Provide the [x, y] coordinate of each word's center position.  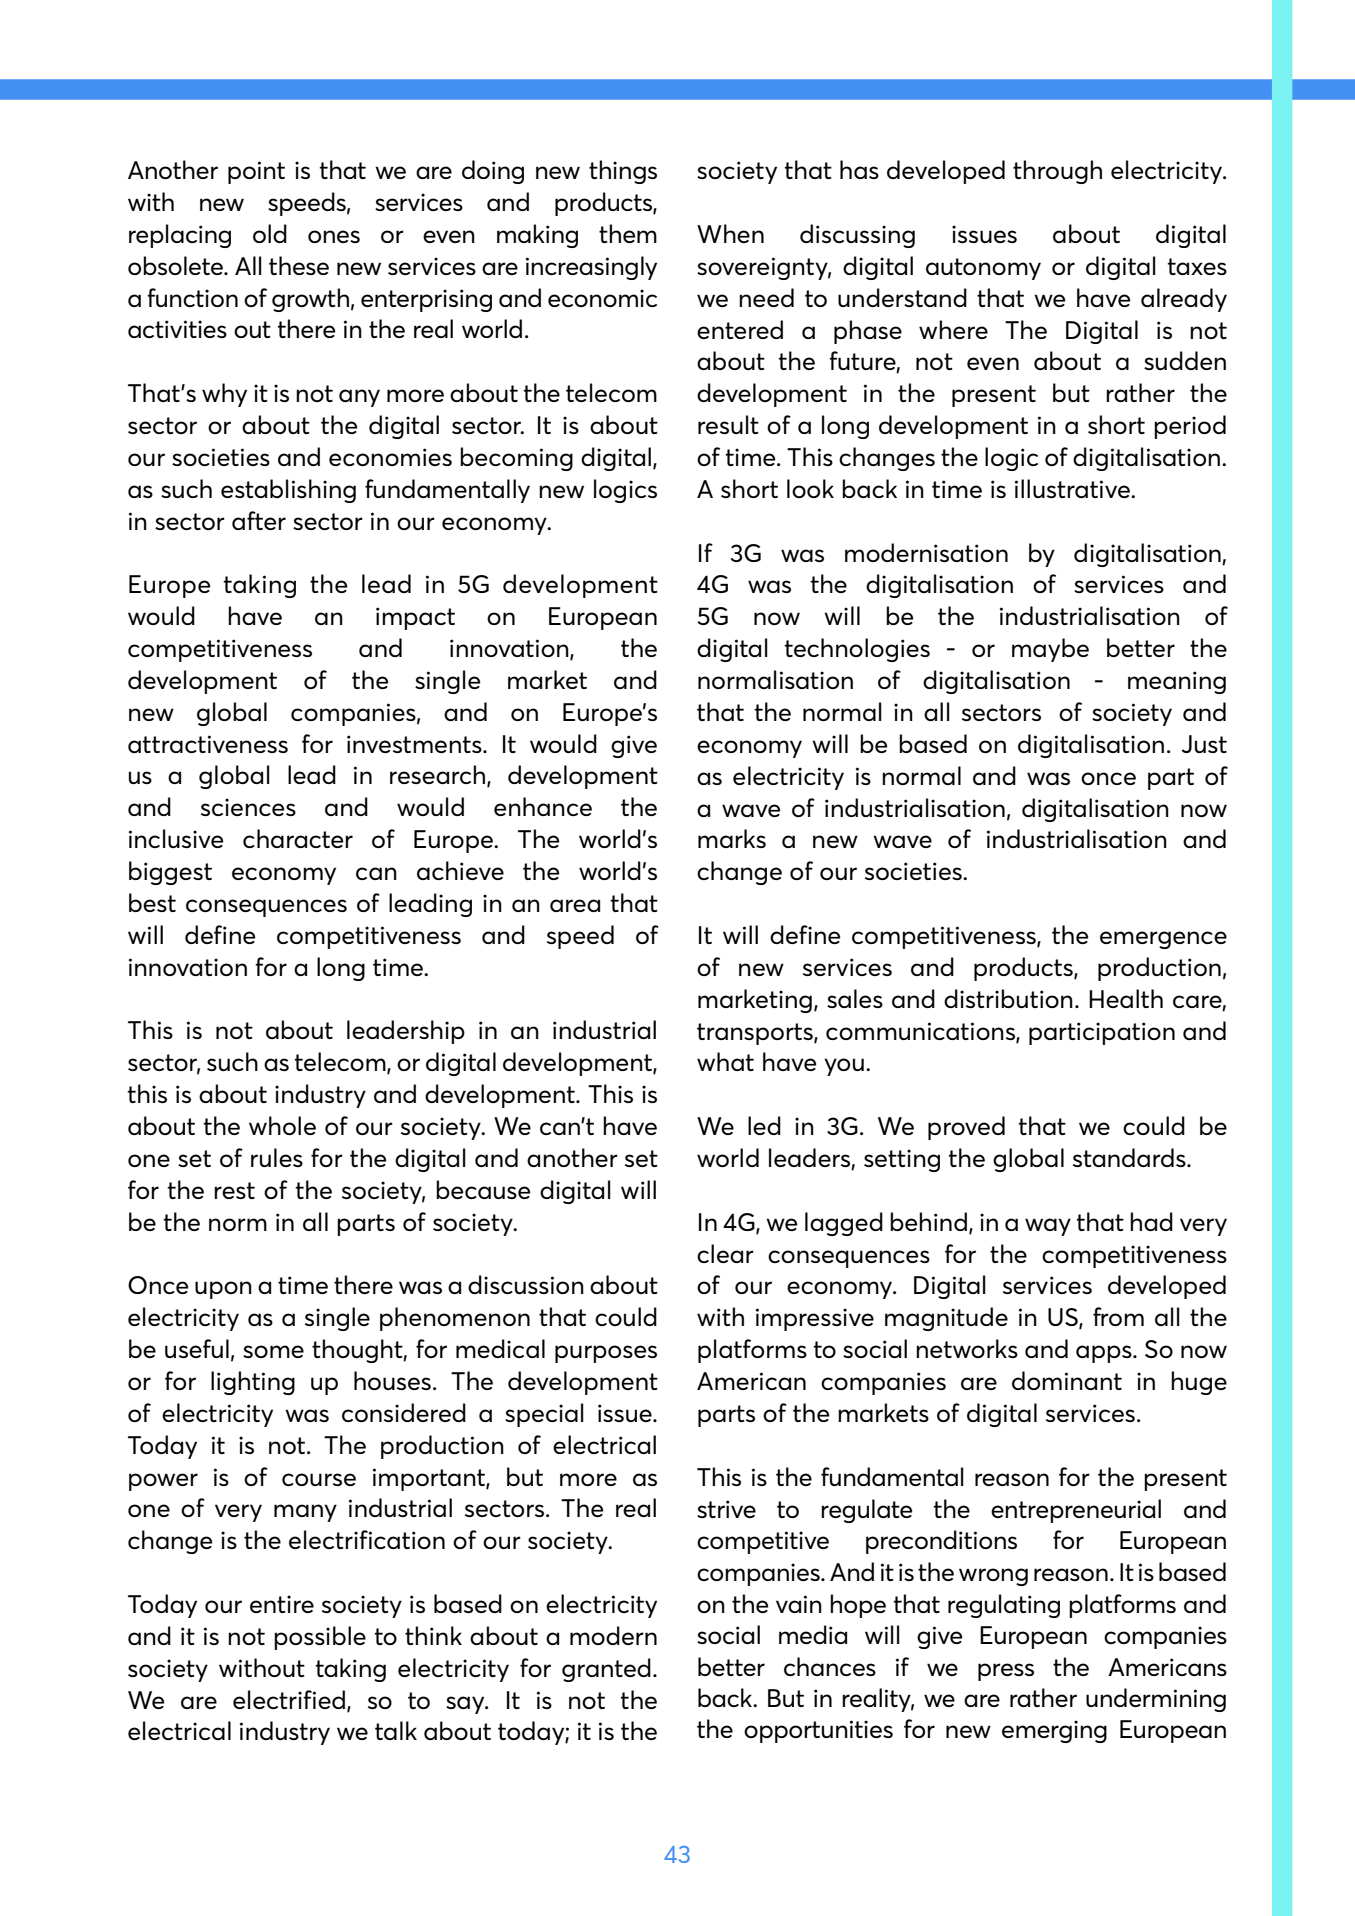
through [1057, 172]
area [575, 905]
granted [606, 1670]
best [152, 902]
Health [1126, 998]
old [270, 233]
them [628, 233]
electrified [289, 1699]
